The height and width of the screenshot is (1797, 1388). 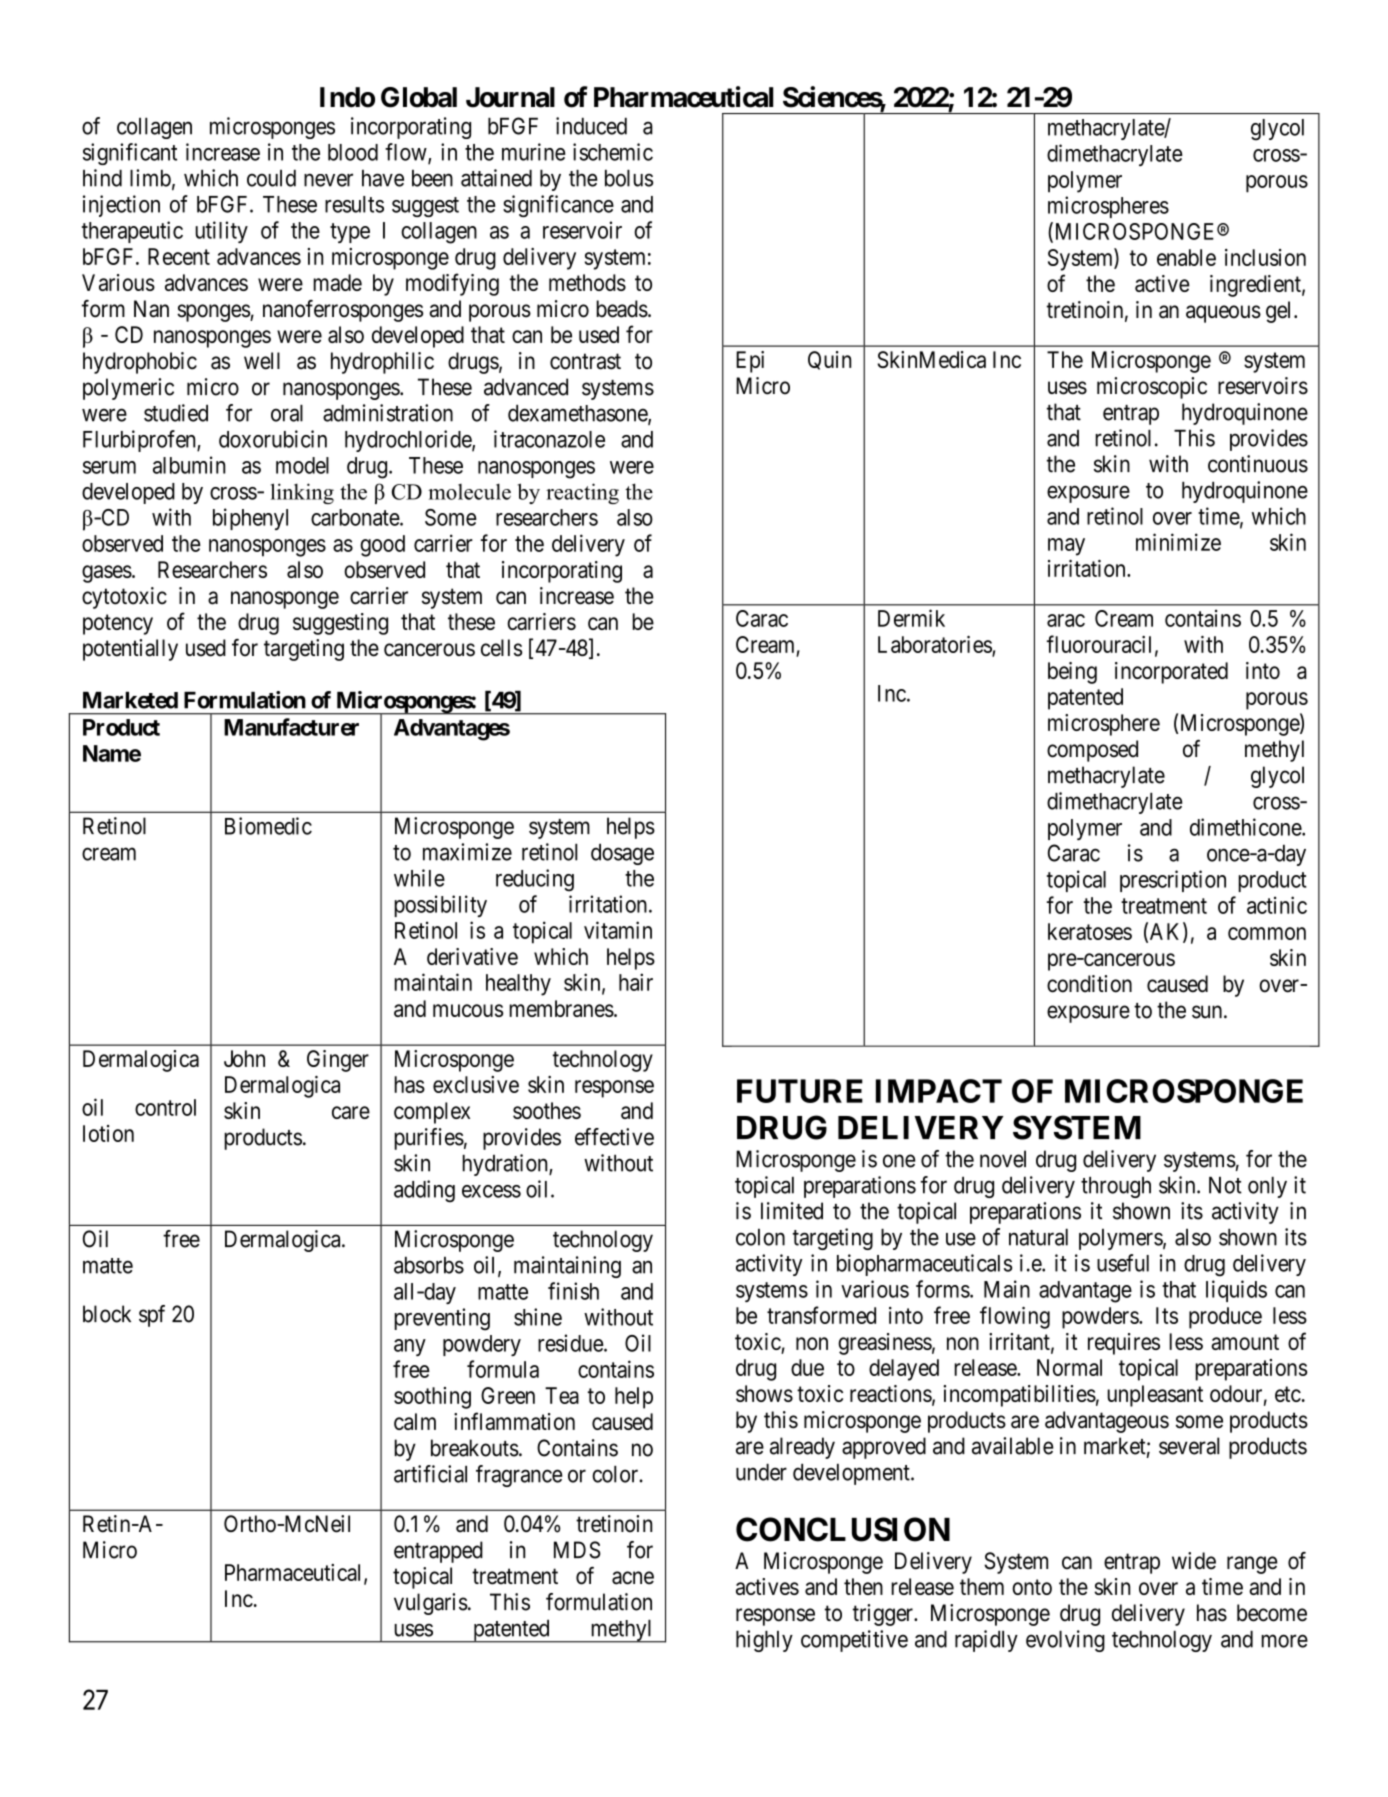 I want to click on enable, so click(x=1186, y=257).
